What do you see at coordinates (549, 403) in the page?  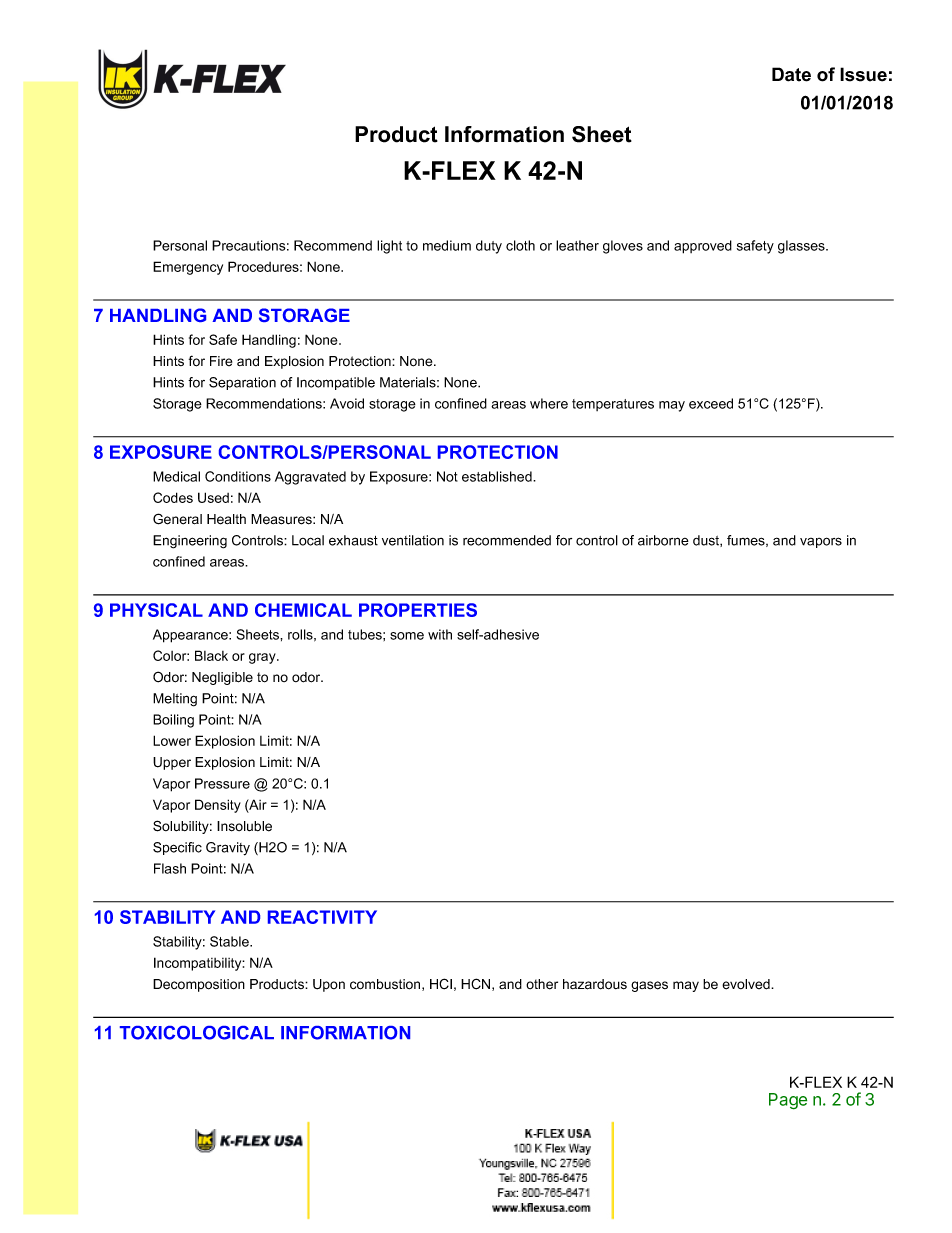 I see `where` at bounding box center [549, 403].
